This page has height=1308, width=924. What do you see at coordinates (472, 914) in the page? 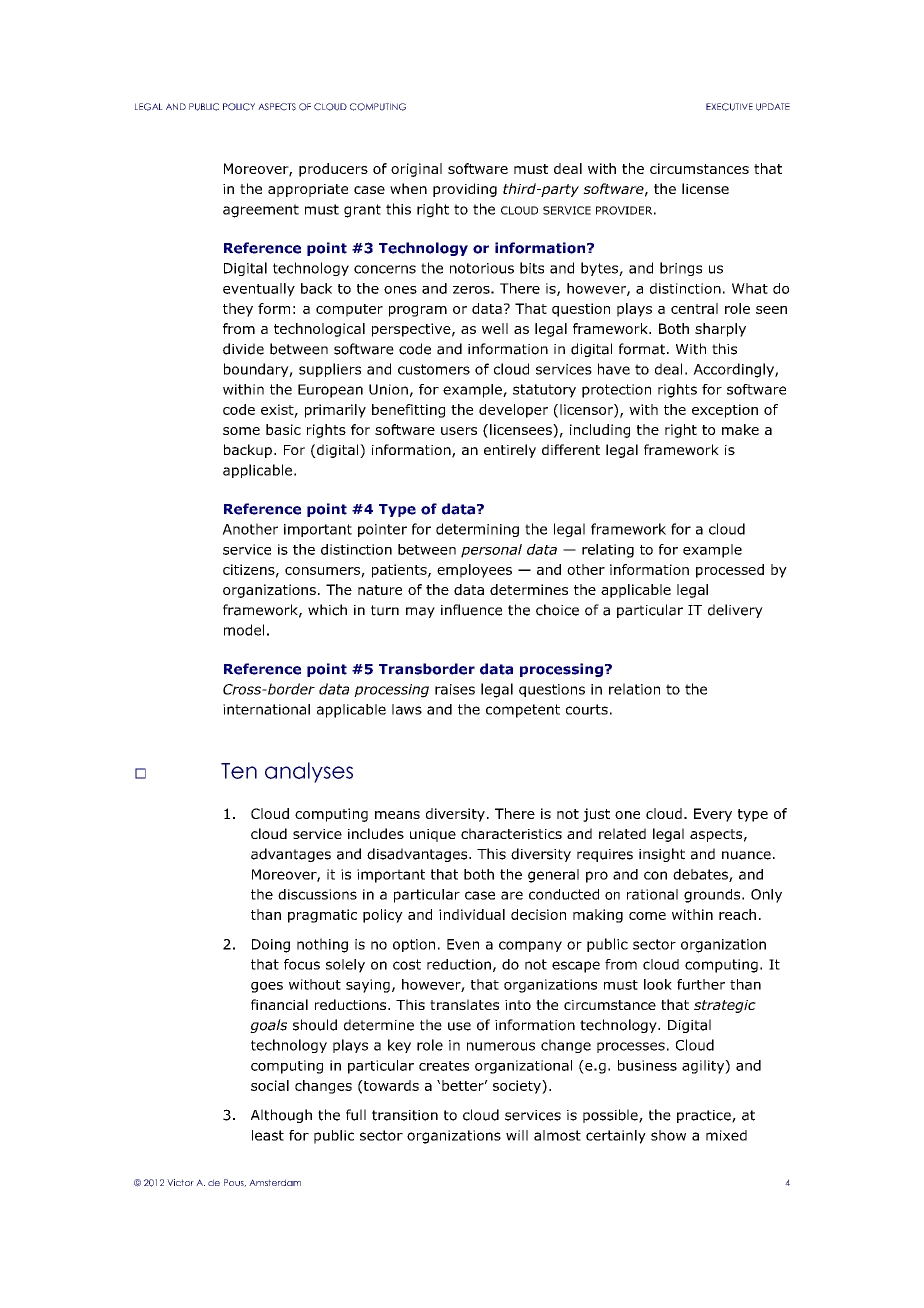
I see `individual` at bounding box center [472, 914].
